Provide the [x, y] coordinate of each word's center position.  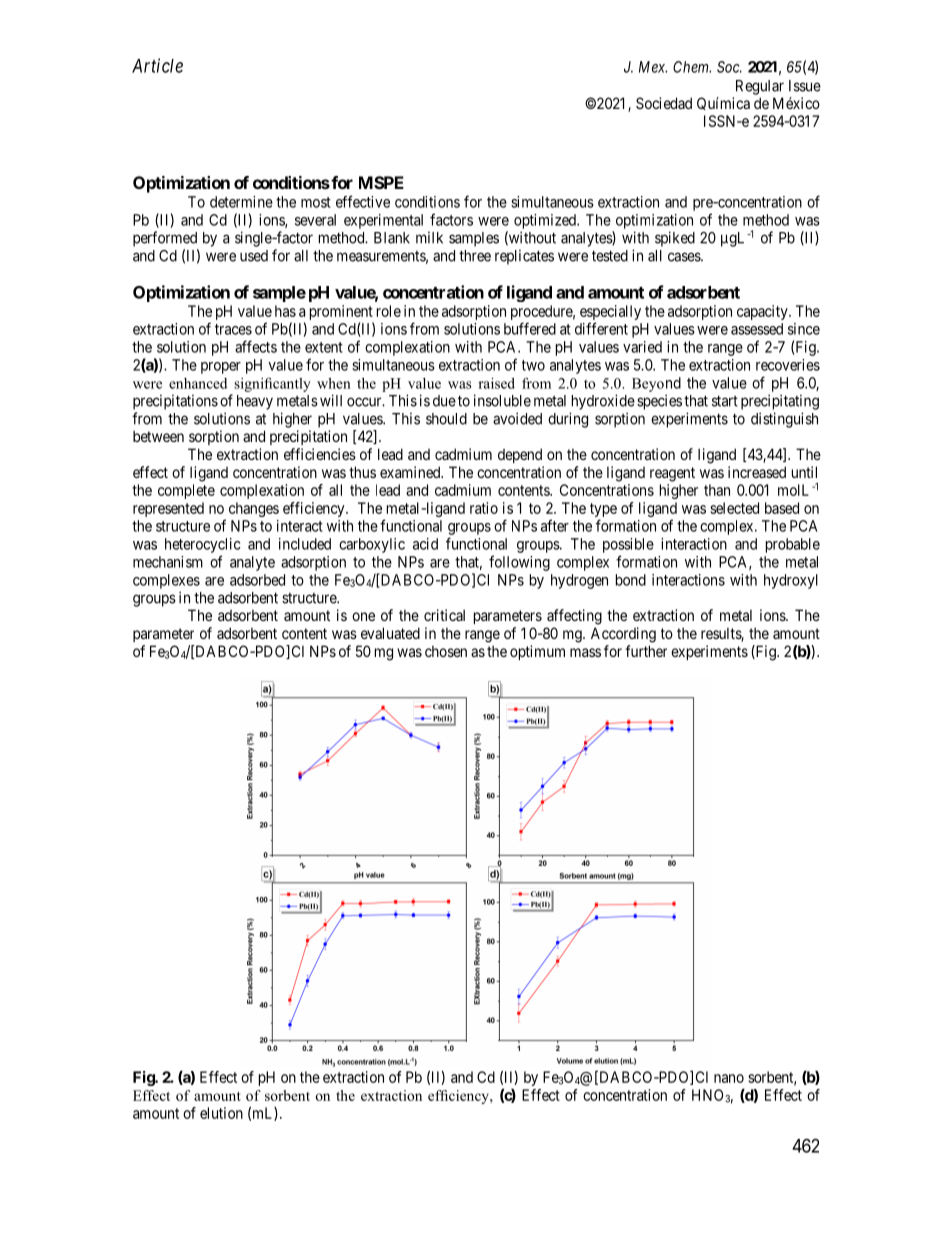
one [363, 616]
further [646, 651]
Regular [760, 87]
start [725, 401]
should [446, 419]
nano [729, 1078]
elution [221, 1113]
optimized [546, 221]
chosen [446, 651]
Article [157, 65]
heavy [255, 402]
